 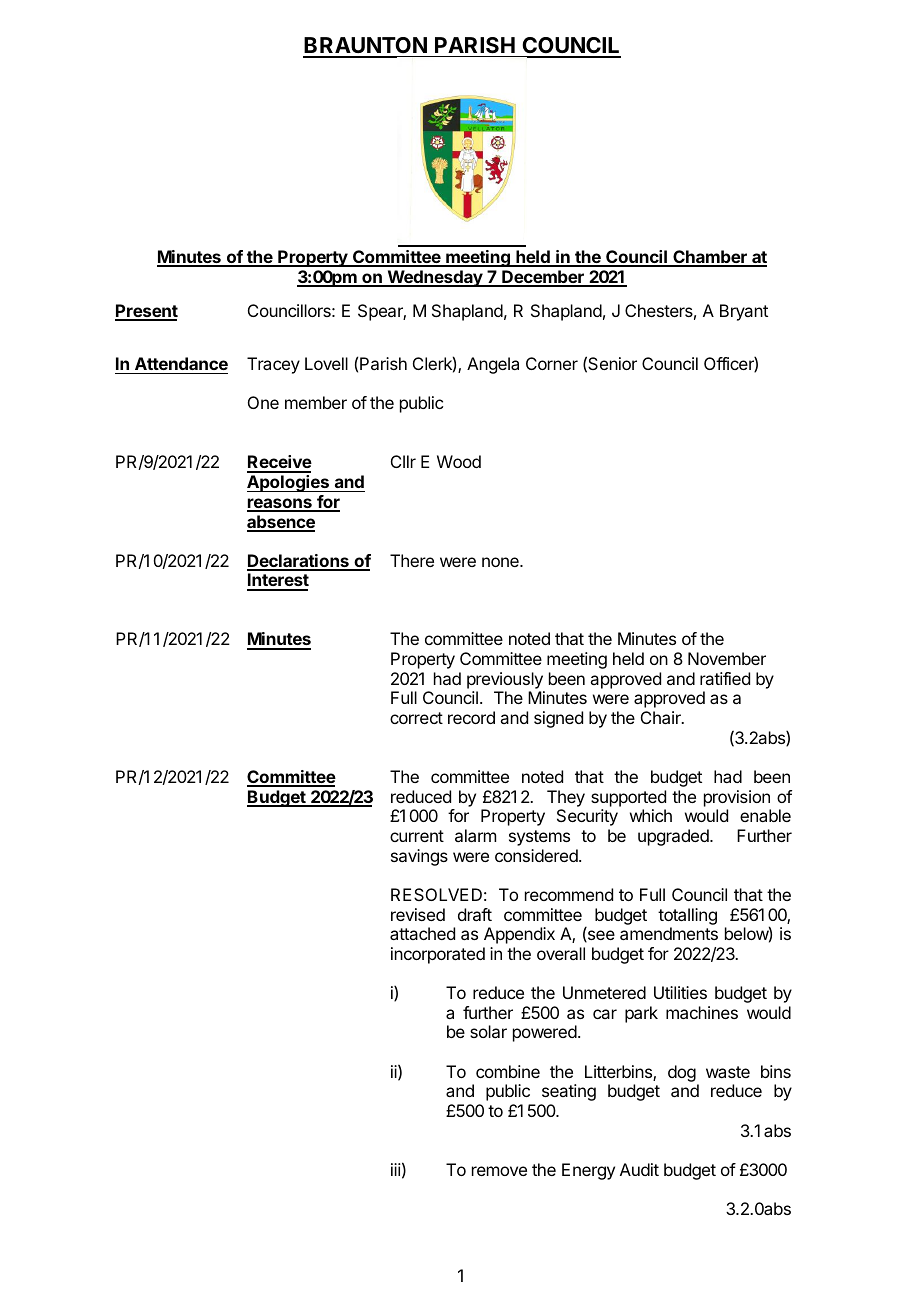 I want to click on Chamber, so click(x=710, y=258).
